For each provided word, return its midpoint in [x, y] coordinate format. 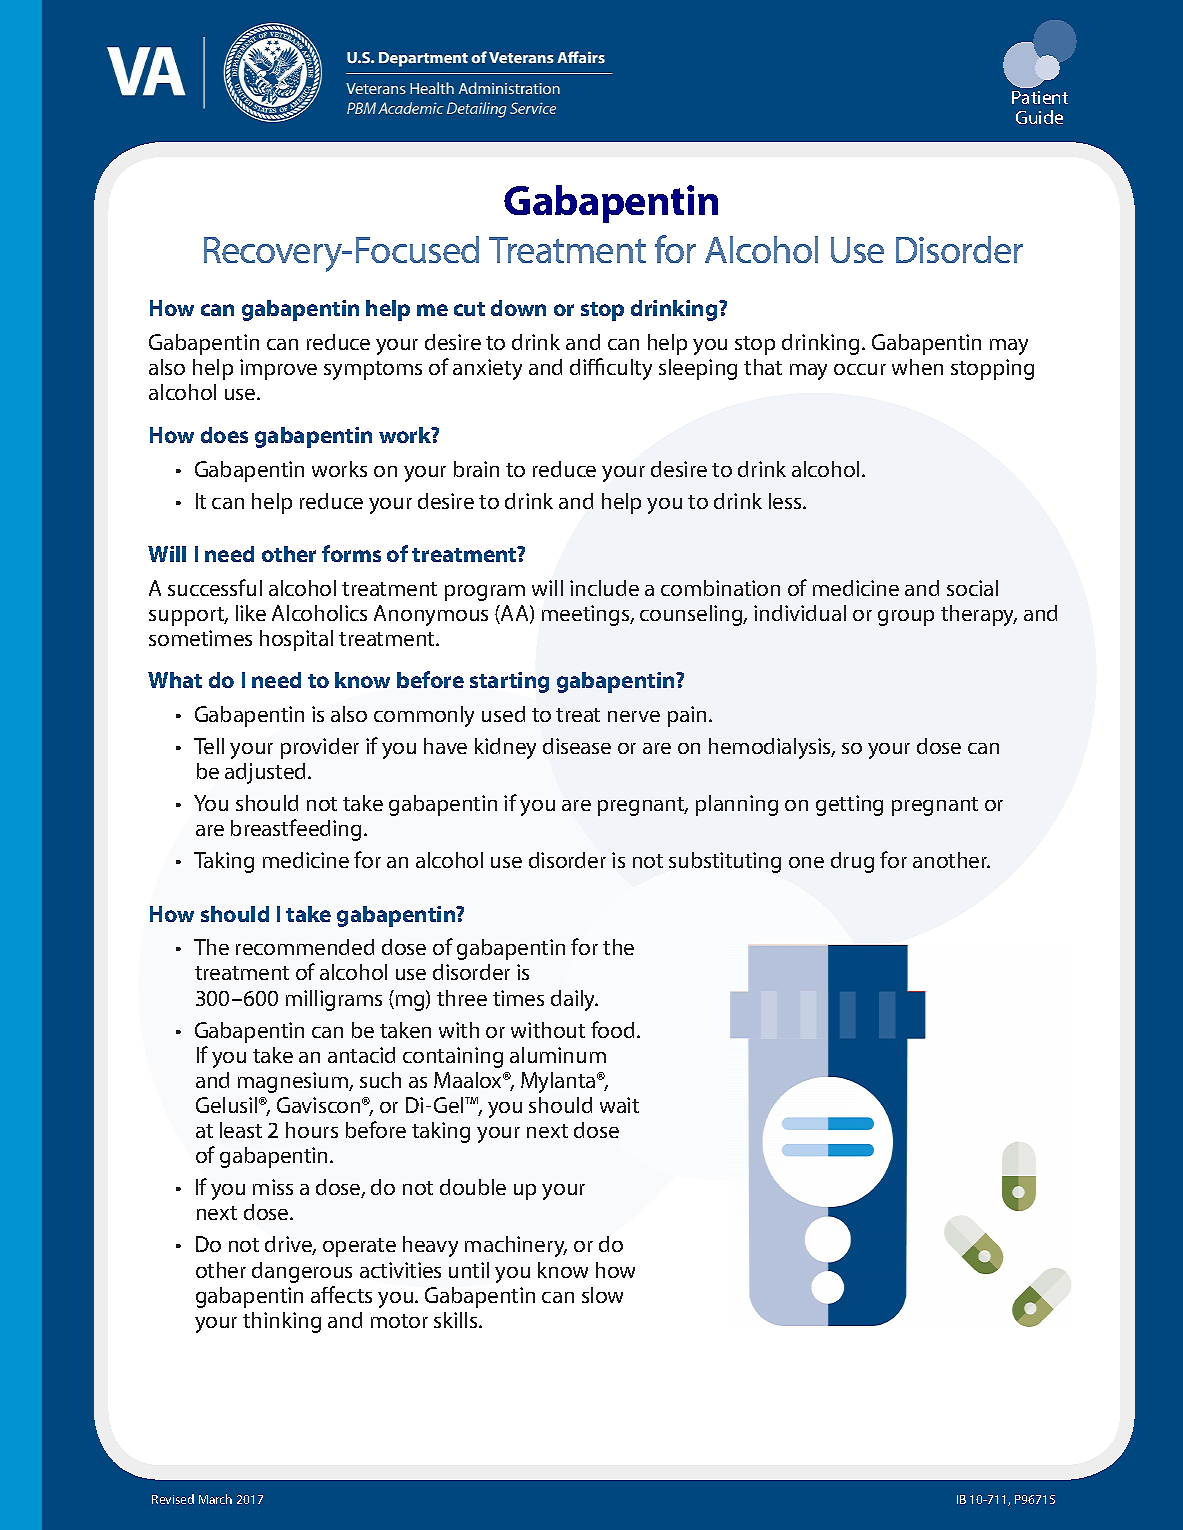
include [604, 588]
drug [852, 862]
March [215, 1499]
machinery [516, 1246]
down [518, 308]
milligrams [334, 1000]
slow [602, 1295]
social [972, 588]
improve [278, 369]
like [251, 613]
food [612, 1029]
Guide [1039, 117]
